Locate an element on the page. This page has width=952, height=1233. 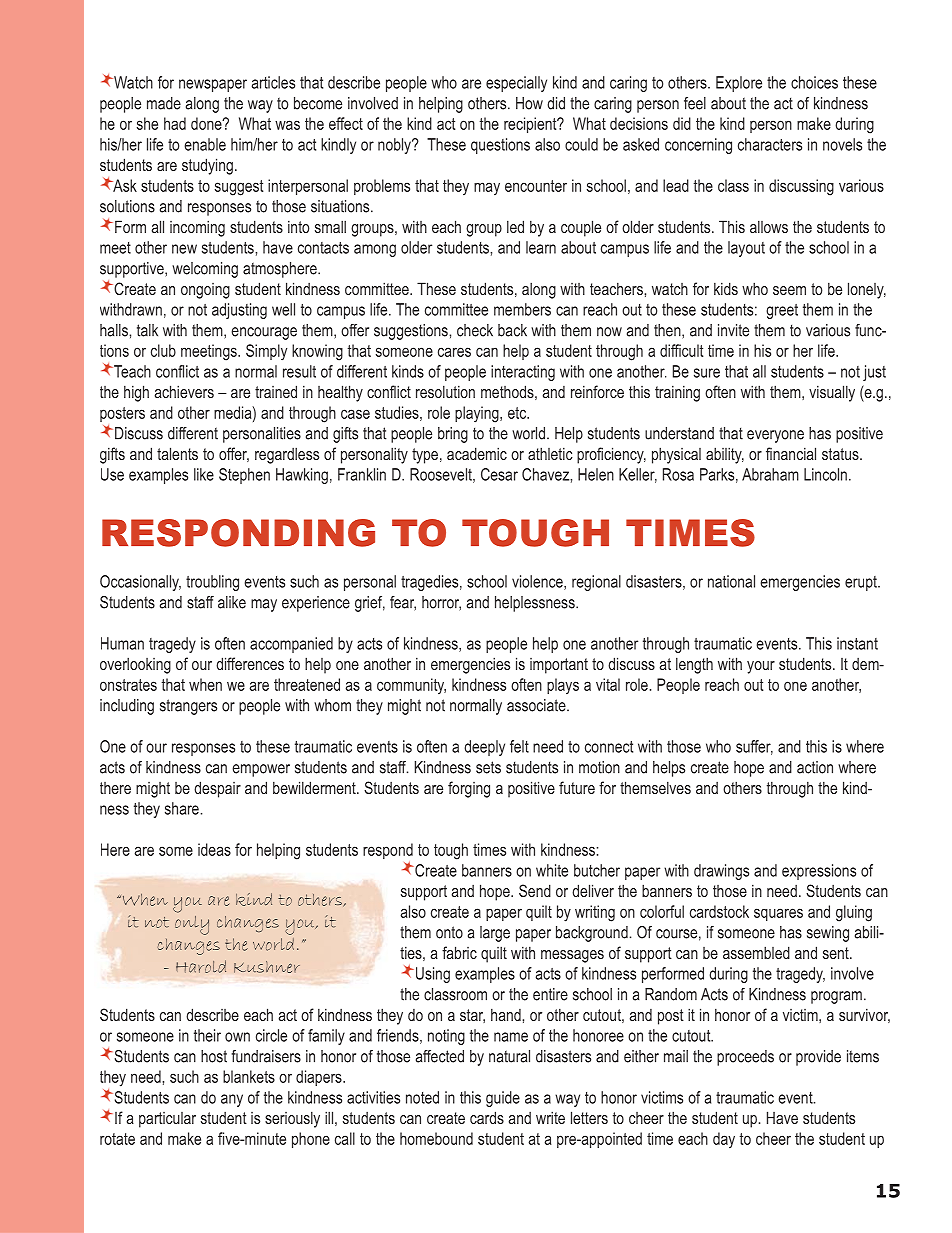
invite is located at coordinates (733, 330).
